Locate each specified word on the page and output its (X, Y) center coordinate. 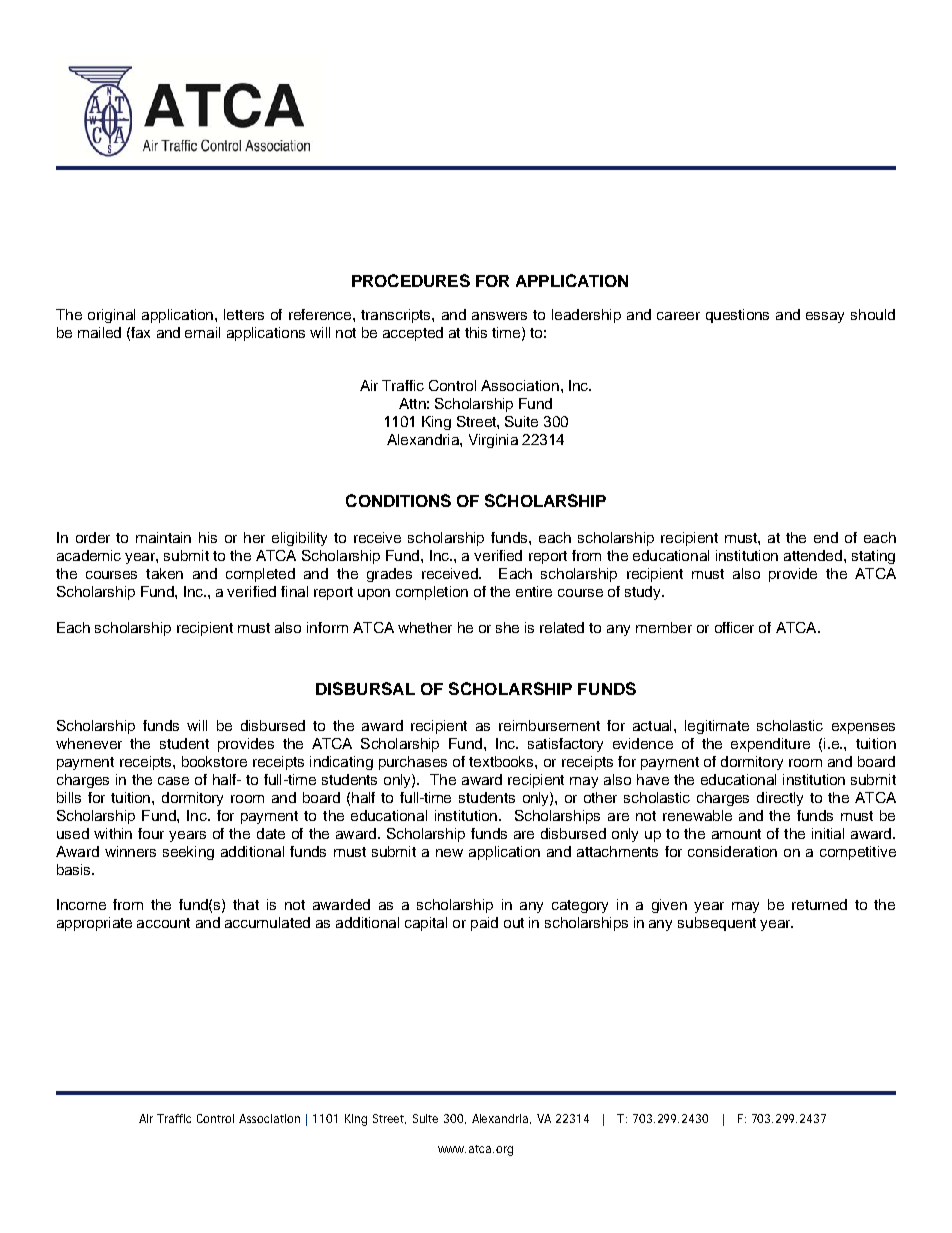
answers (499, 316)
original (111, 316)
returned (819, 904)
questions (737, 316)
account (163, 923)
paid (484, 924)
